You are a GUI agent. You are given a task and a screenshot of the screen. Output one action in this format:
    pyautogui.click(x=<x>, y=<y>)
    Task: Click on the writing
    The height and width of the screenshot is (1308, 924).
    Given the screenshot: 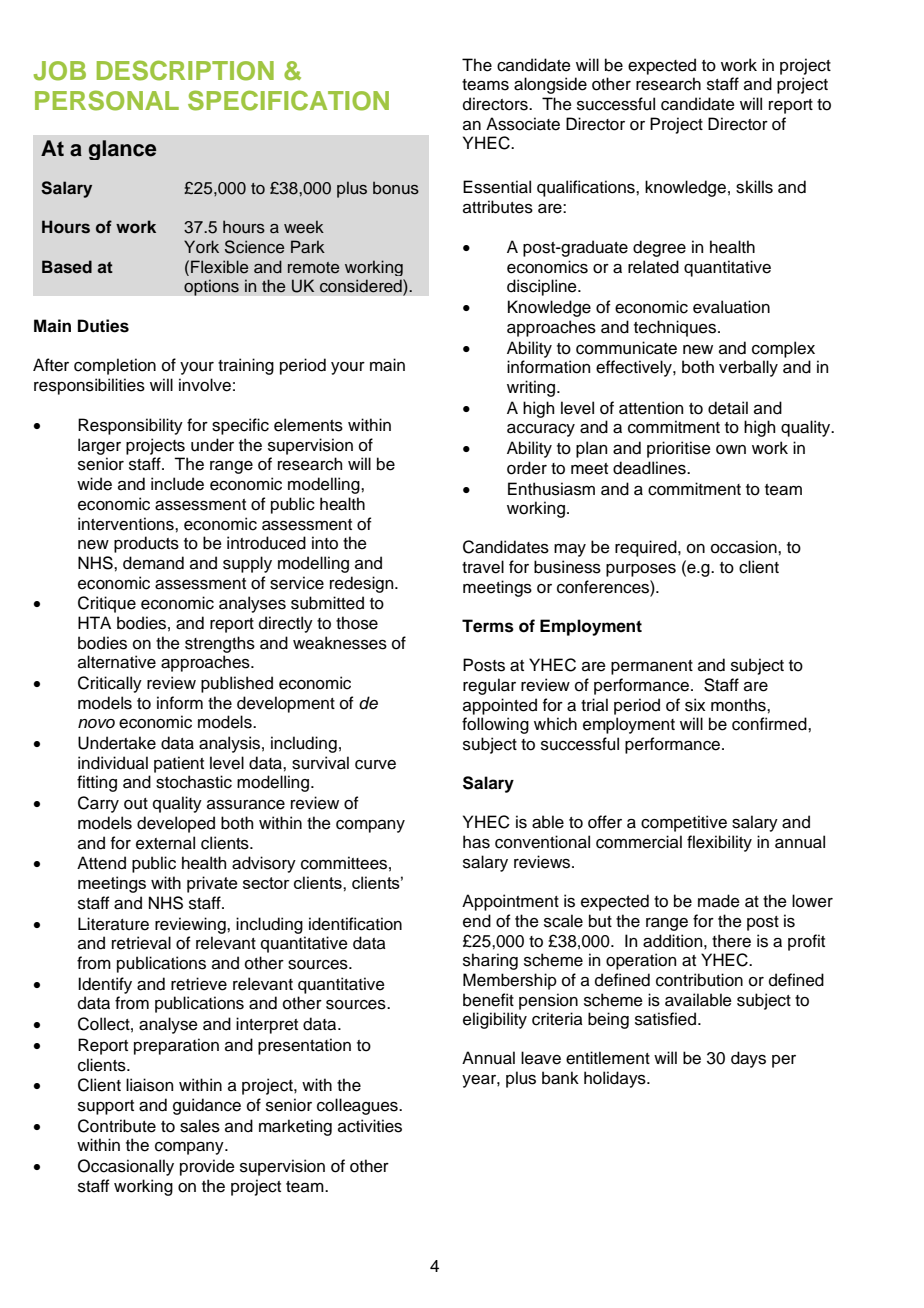 What is the action you would take?
    pyautogui.click(x=531, y=388)
